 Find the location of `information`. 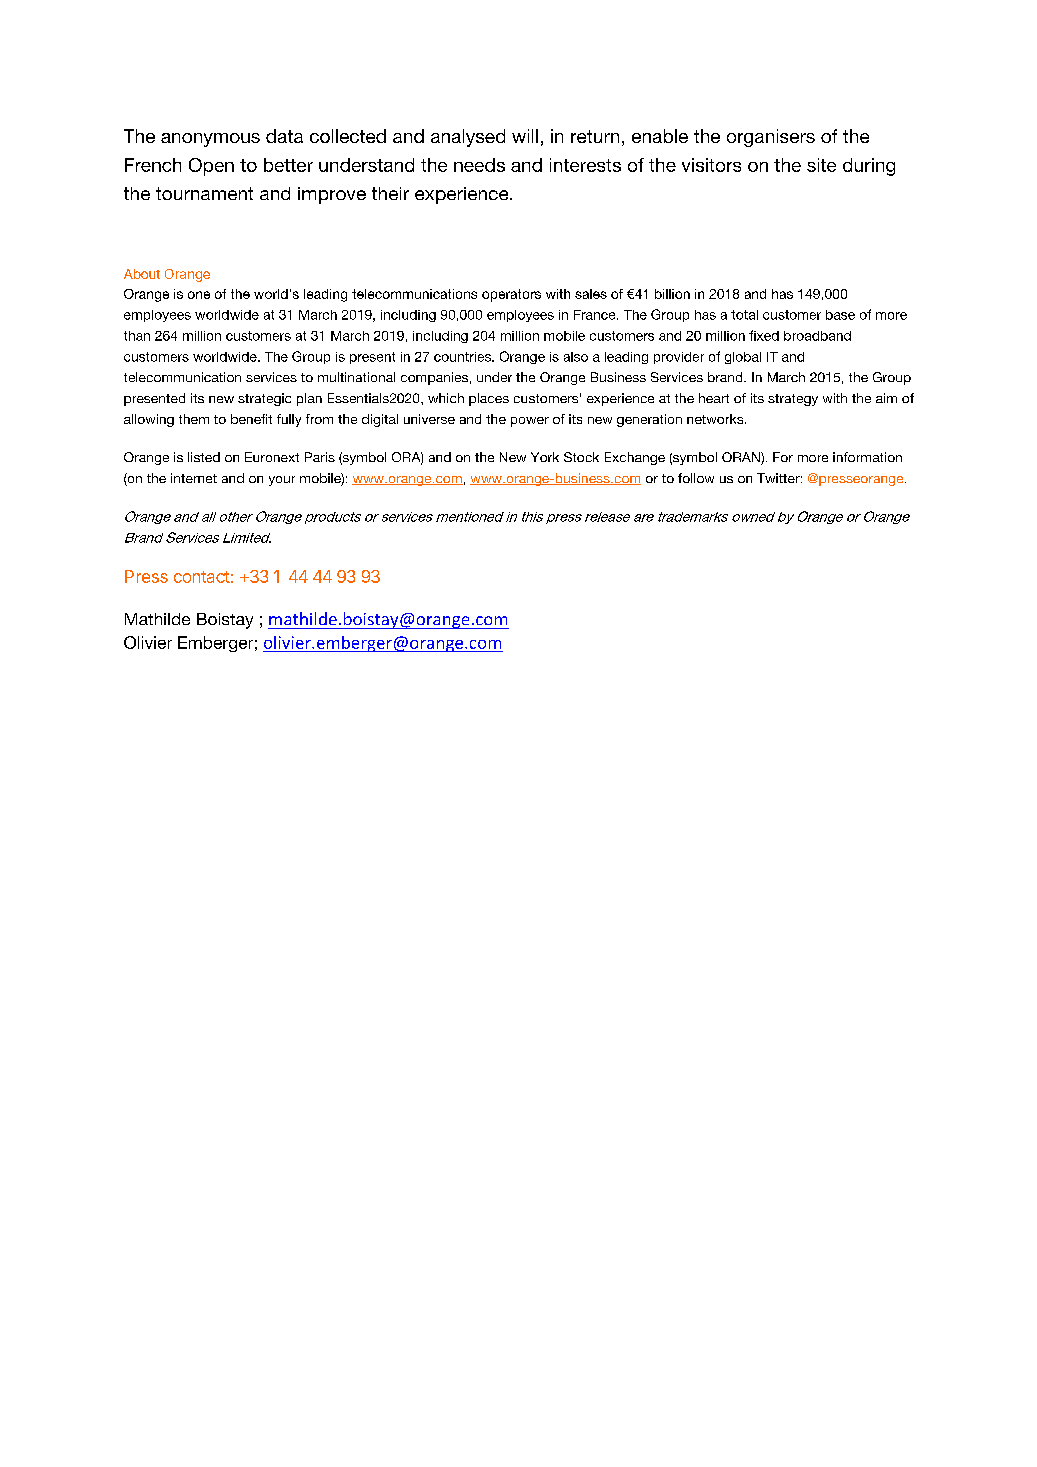

information is located at coordinates (867, 457).
